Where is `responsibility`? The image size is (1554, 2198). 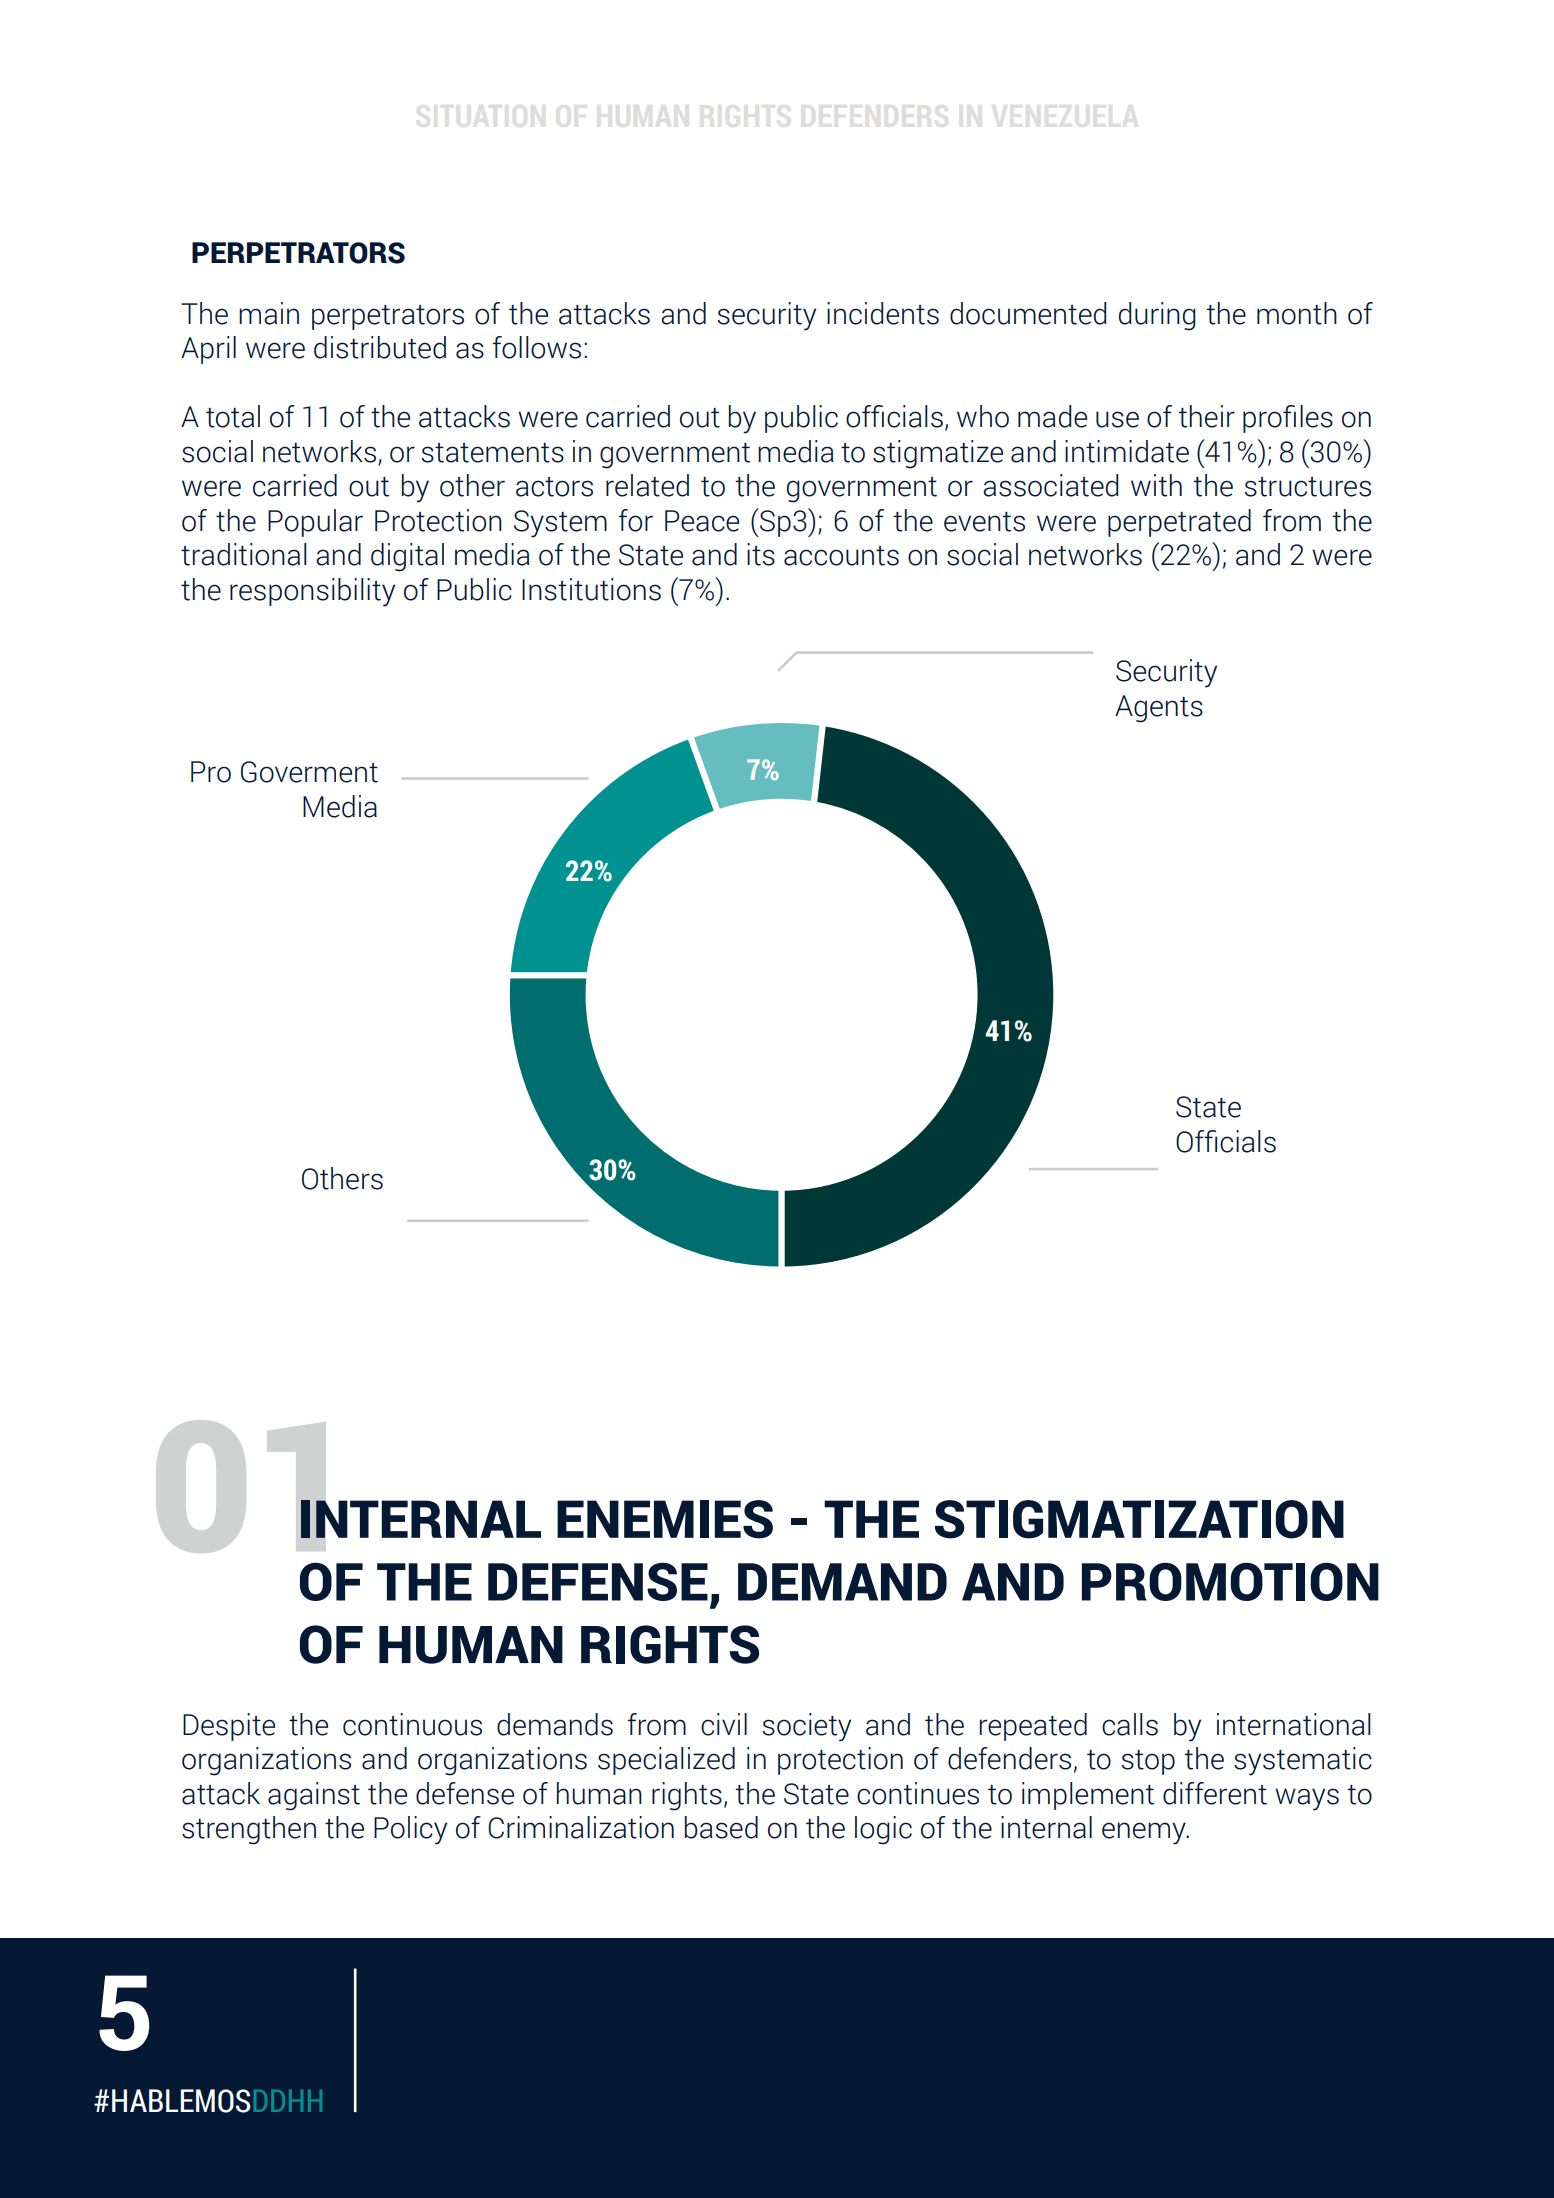
responsibility is located at coordinates (312, 592).
